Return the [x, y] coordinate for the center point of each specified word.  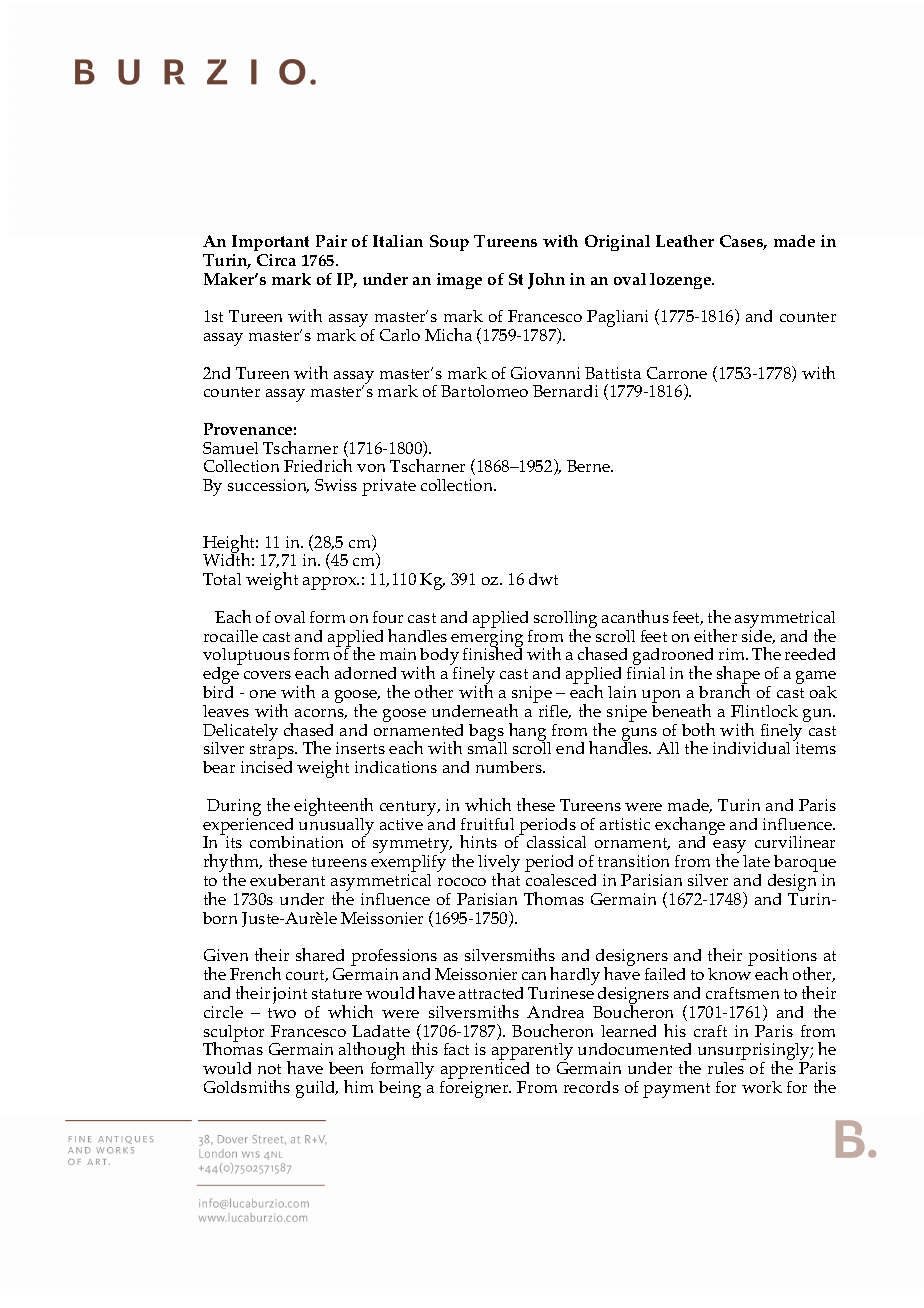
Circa [276, 260]
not [269, 1069]
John [546, 281]
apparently [532, 1053]
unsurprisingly [755, 1053]
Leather [685, 241]
